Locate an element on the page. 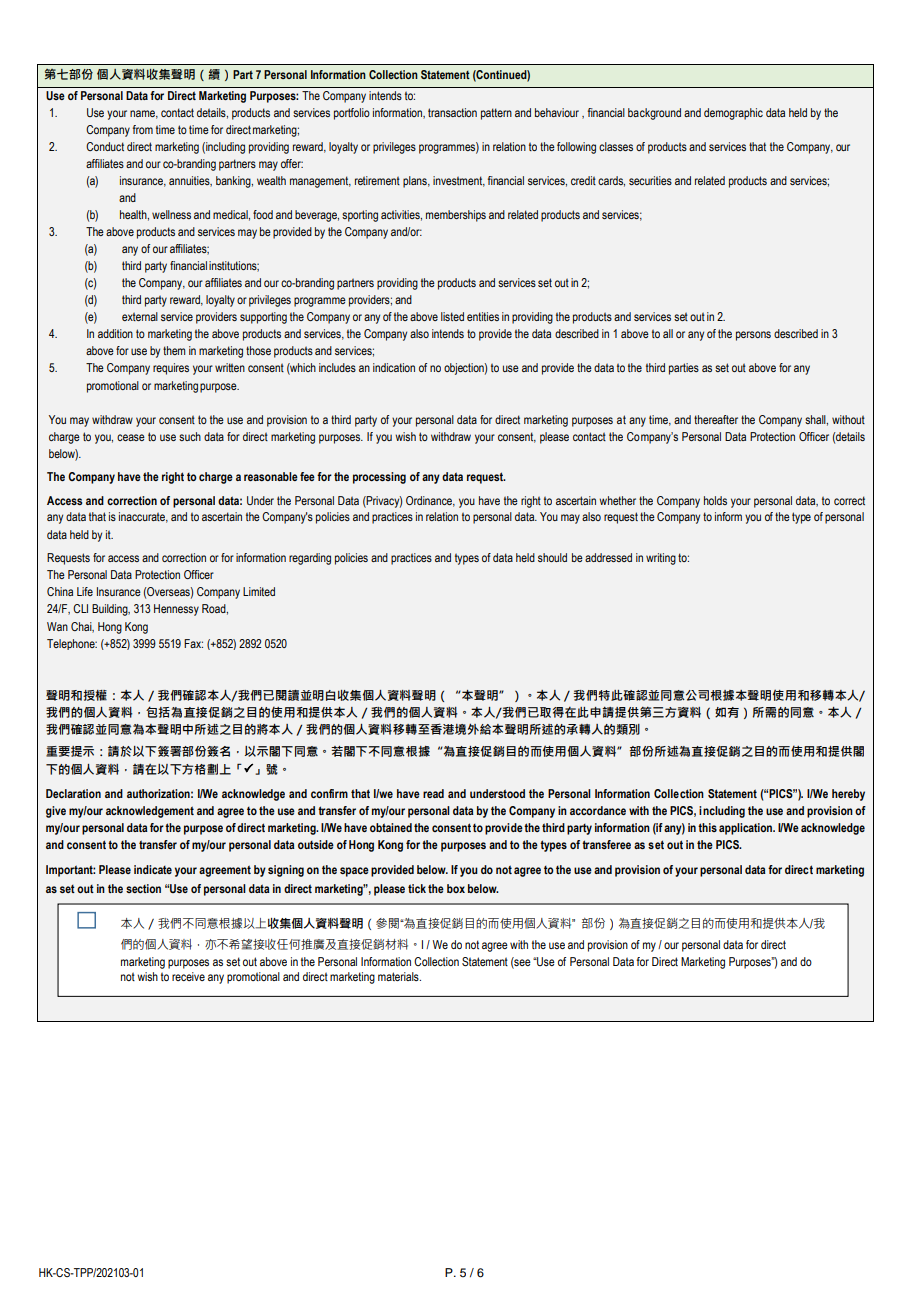 The height and width of the page is (1308, 924). cease is located at coordinates (131, 437).
